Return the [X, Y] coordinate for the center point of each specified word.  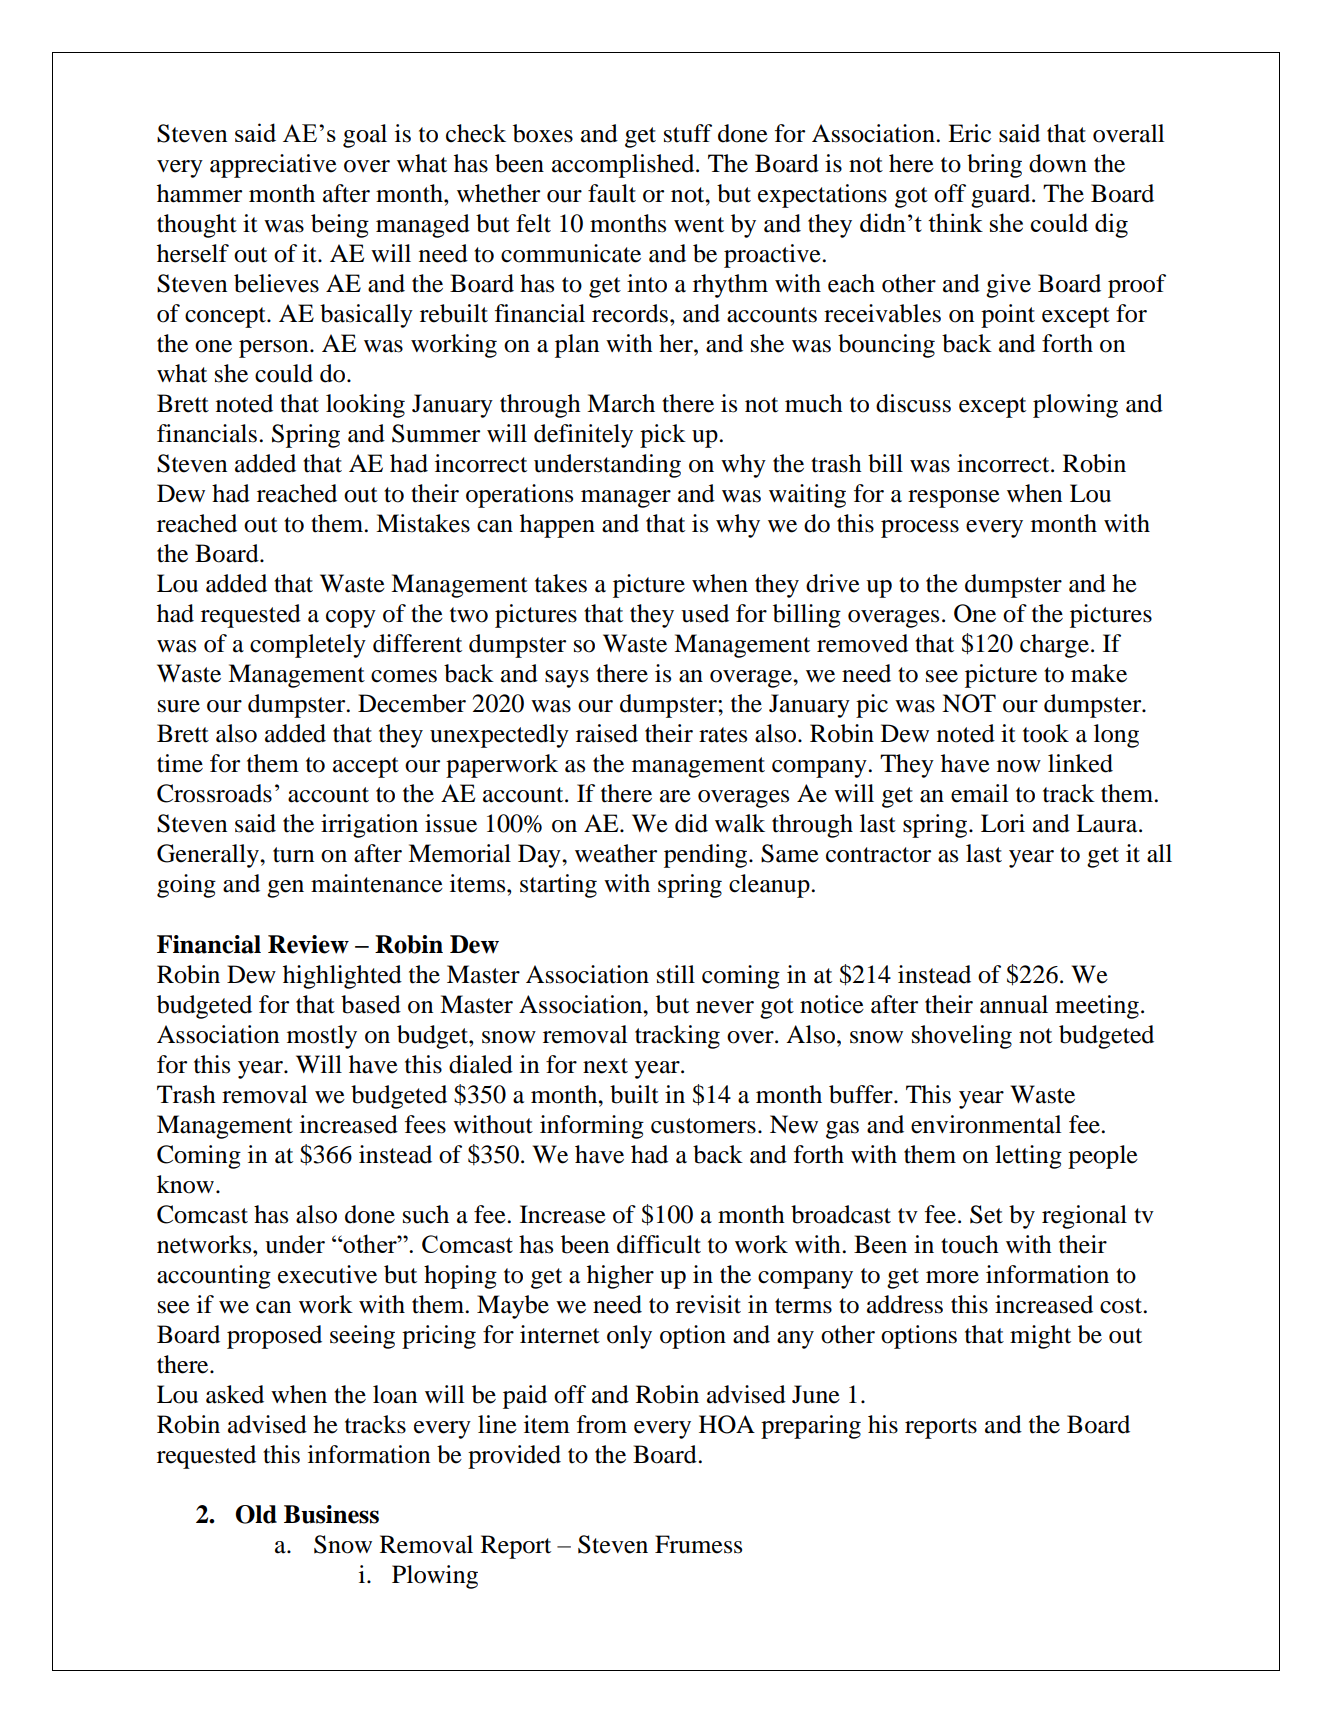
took [1046, 733]
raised [607, 733]
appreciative [273, 166]
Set [986, 1214]
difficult [659, 1244]
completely [308, 646]
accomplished [624, 166]
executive [327, 1274]
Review [308, 944]
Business [331, 1514]
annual [1014, 1004]
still [676, 974]
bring [994, 166]
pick [663, 436]
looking [365, 406]
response [954, 499]
